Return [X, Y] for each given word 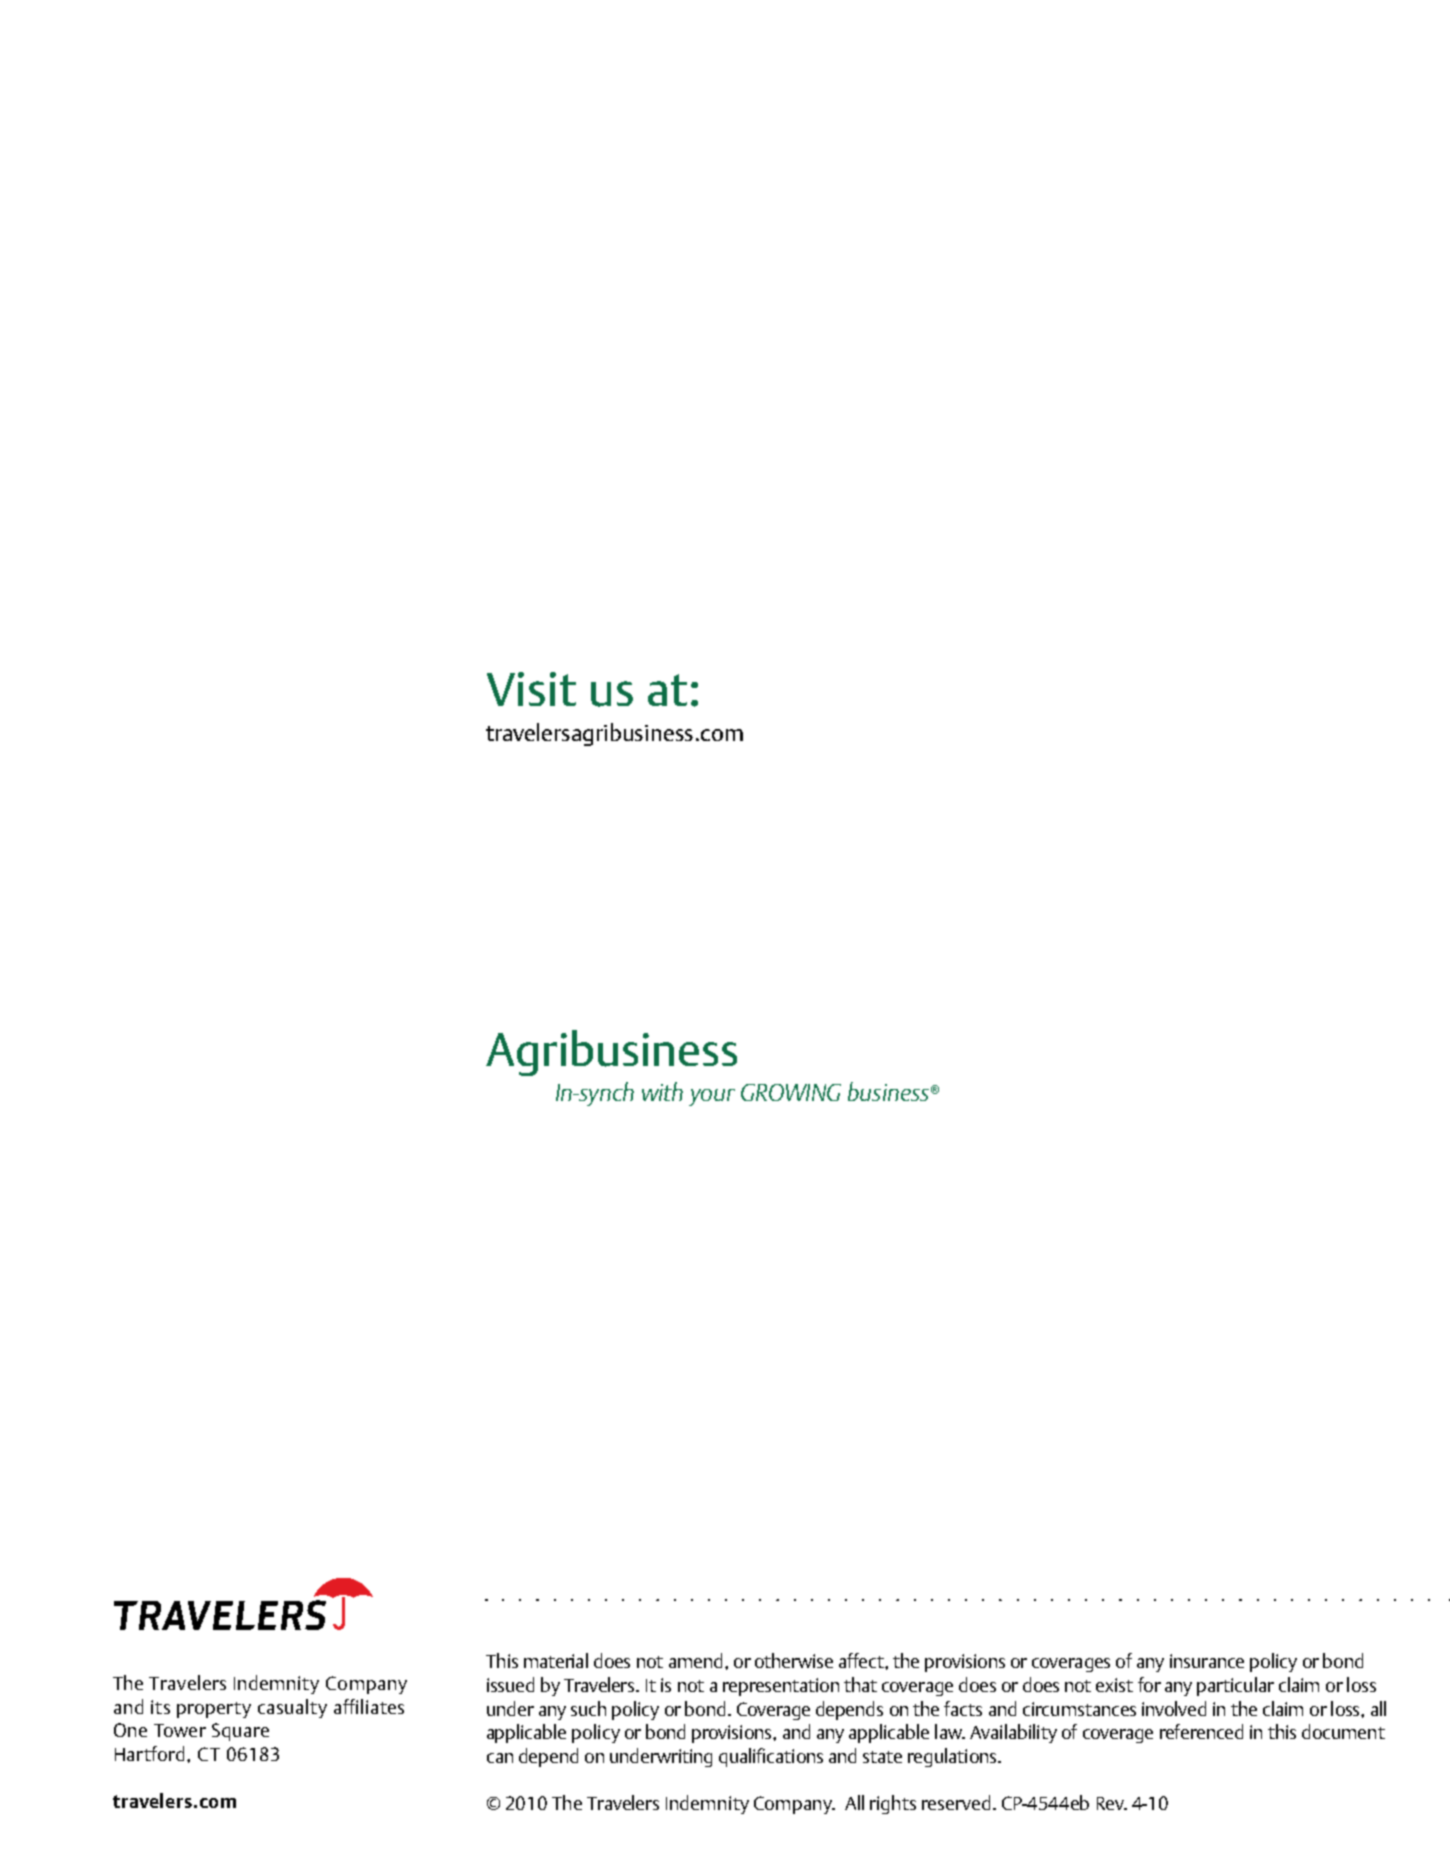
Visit [531, 689]
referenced [1201, 1731]
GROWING [791, 1092]
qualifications [771, 1757]
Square [240, 1732]
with [662, 1091]
